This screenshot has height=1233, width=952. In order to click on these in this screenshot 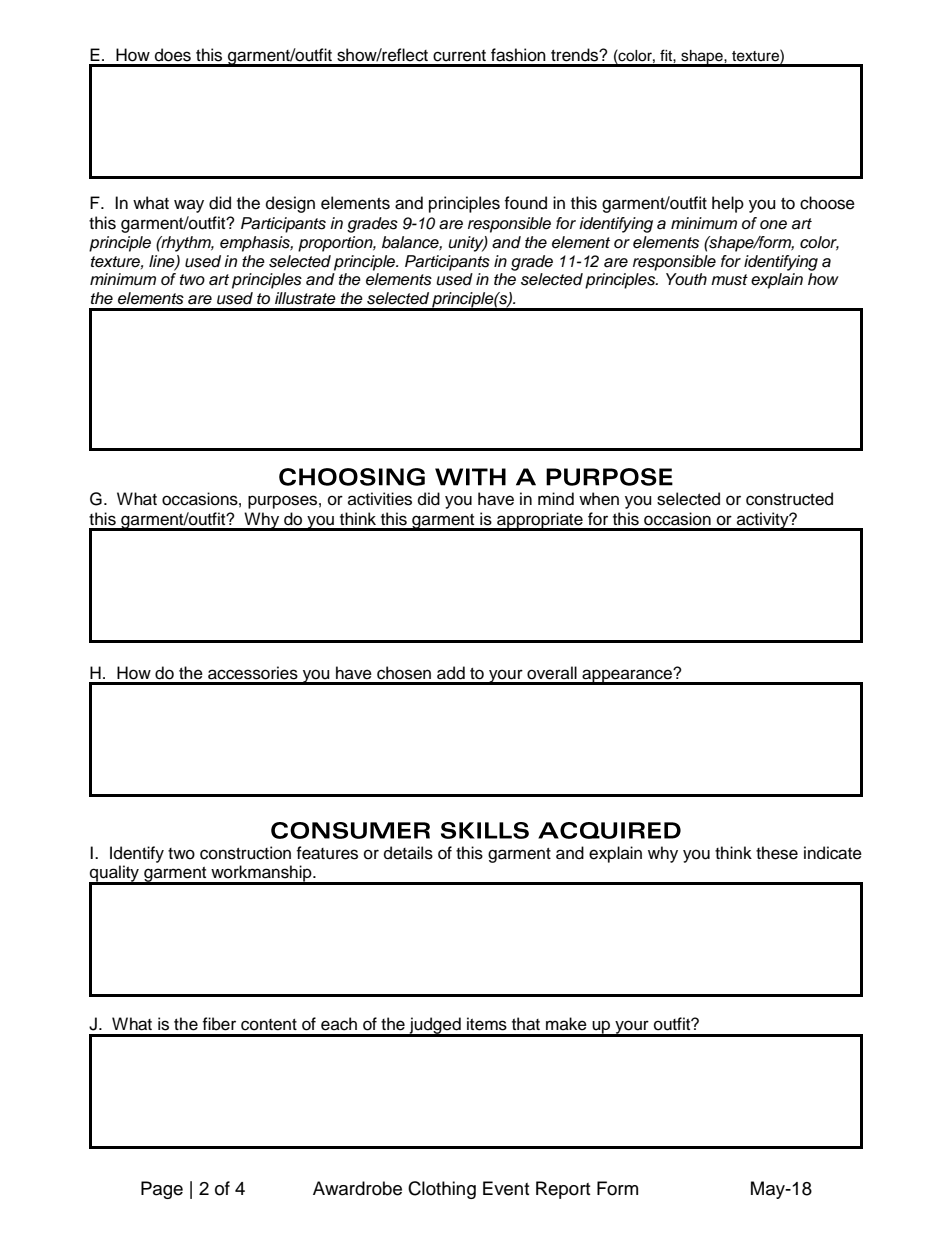, I will do `click(777, 853)`.
